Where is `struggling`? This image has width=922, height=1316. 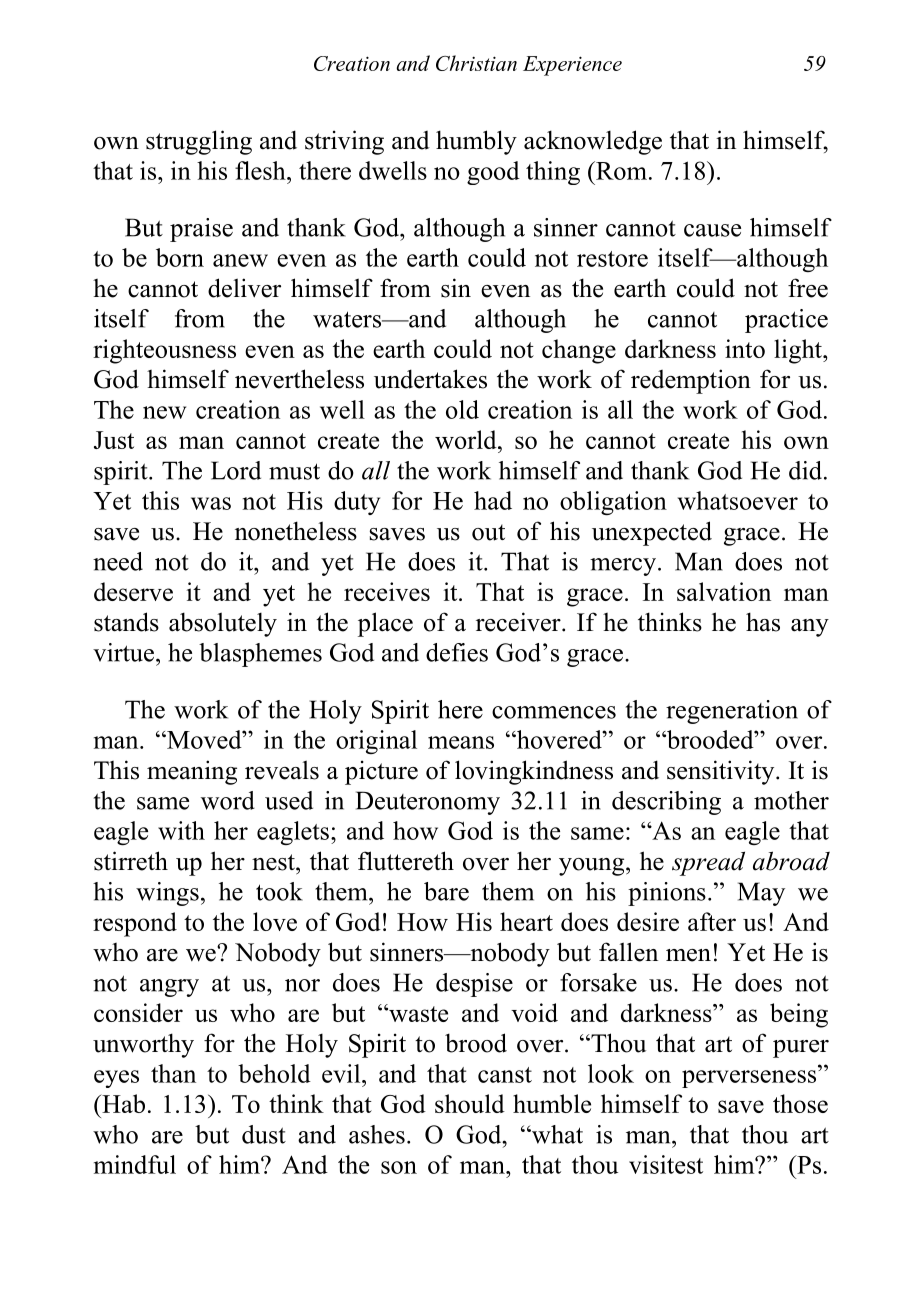
struggling is located at coordinates (199, 142).
